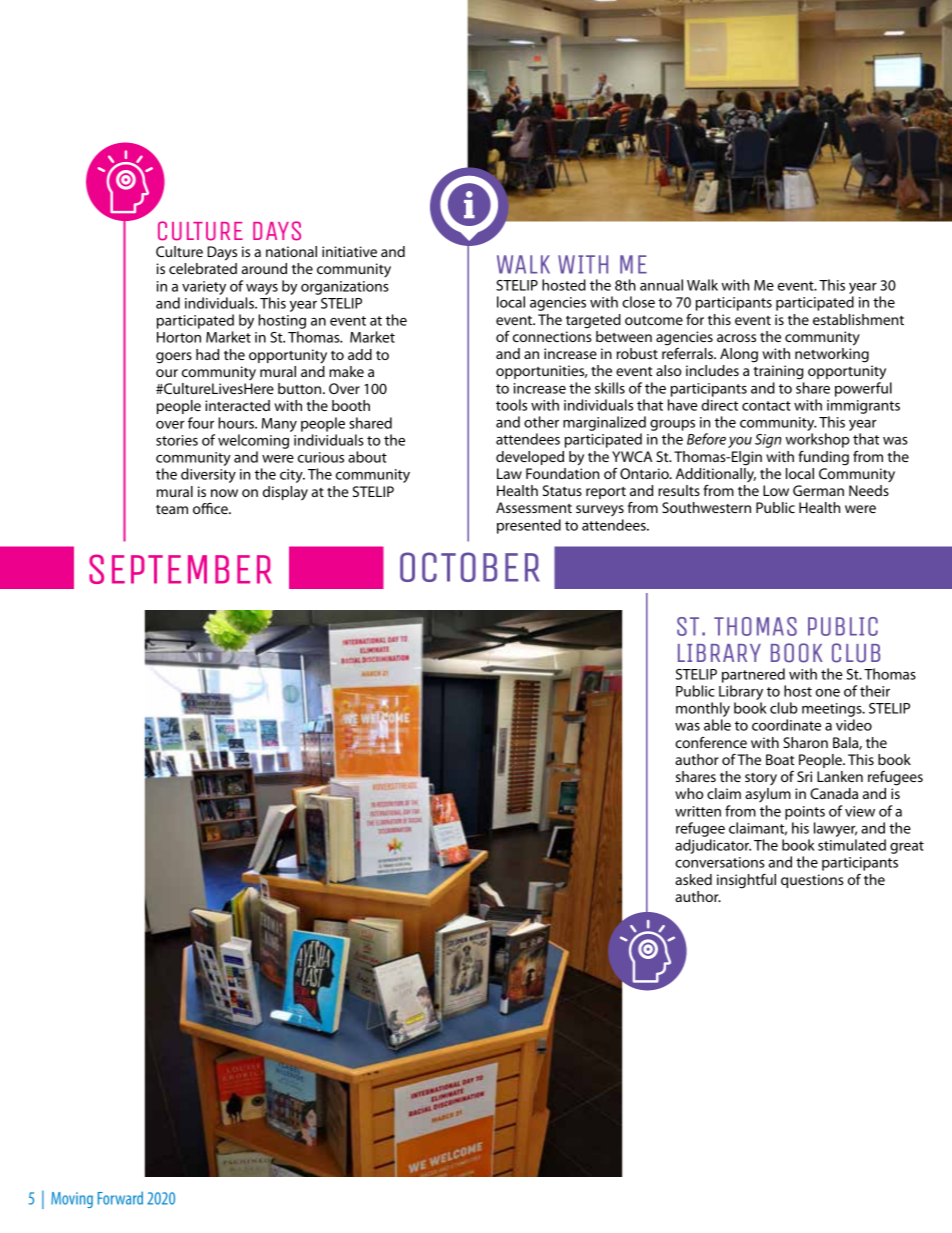 This screenshot has width=952, height=1233. What do you see at coordinates (72, 1200) in the screenshot?
I see `Moving` at bounding box center [72, 1200].
